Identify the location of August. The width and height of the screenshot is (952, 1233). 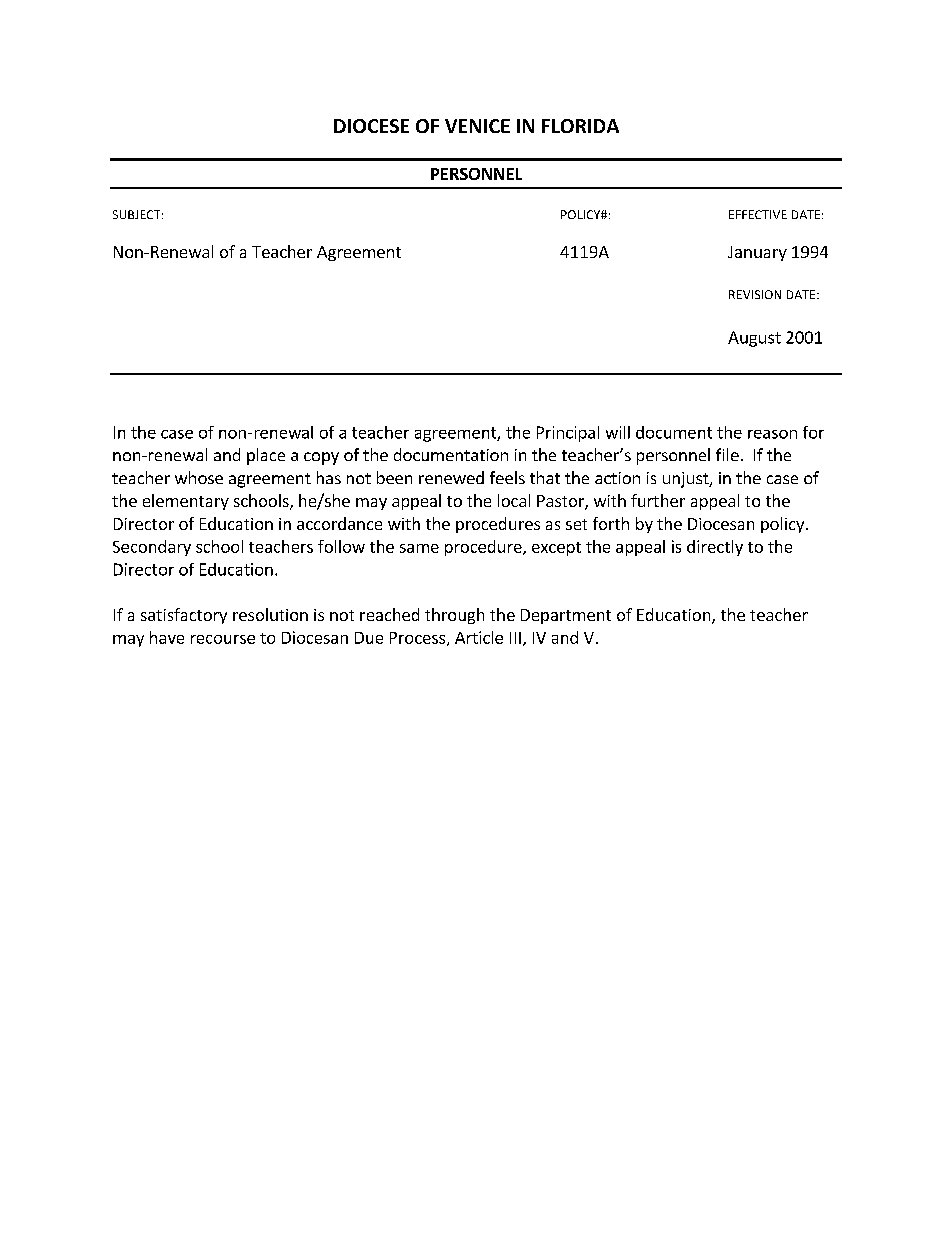
(754, 339).
